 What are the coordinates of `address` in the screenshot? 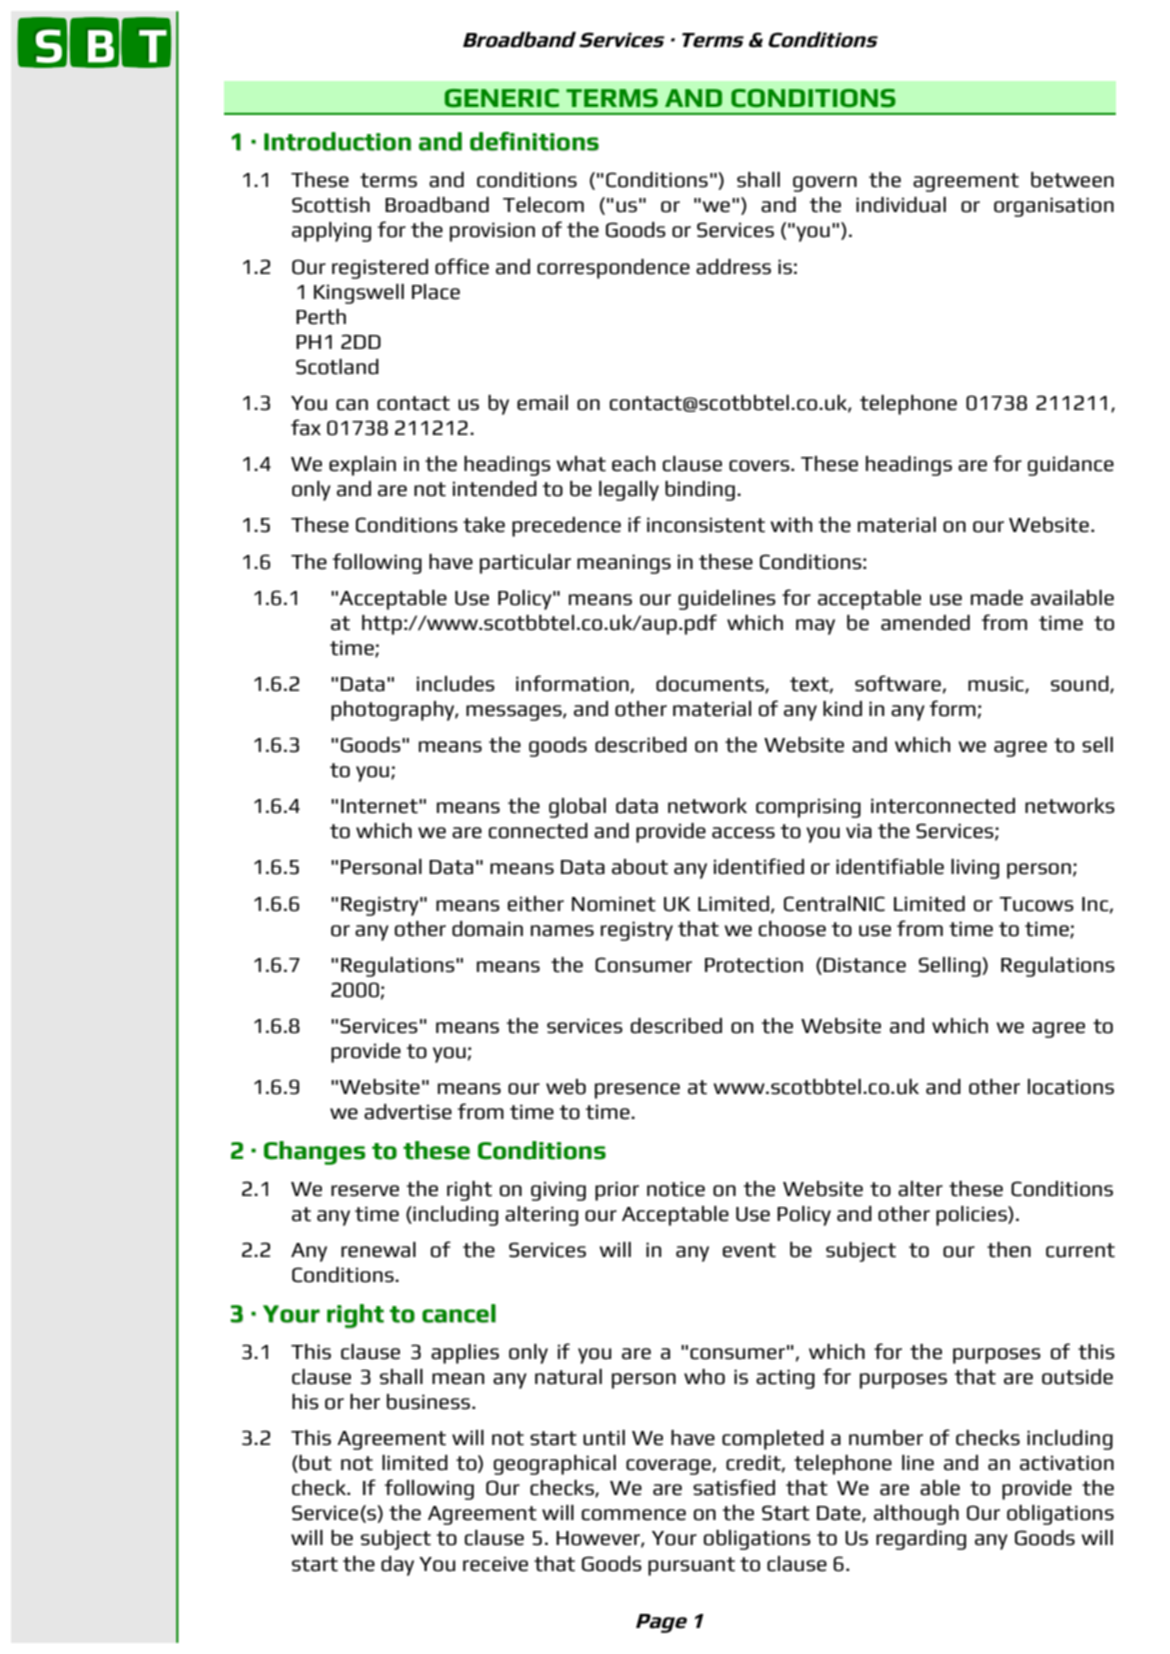 It's located at (733, 267).
